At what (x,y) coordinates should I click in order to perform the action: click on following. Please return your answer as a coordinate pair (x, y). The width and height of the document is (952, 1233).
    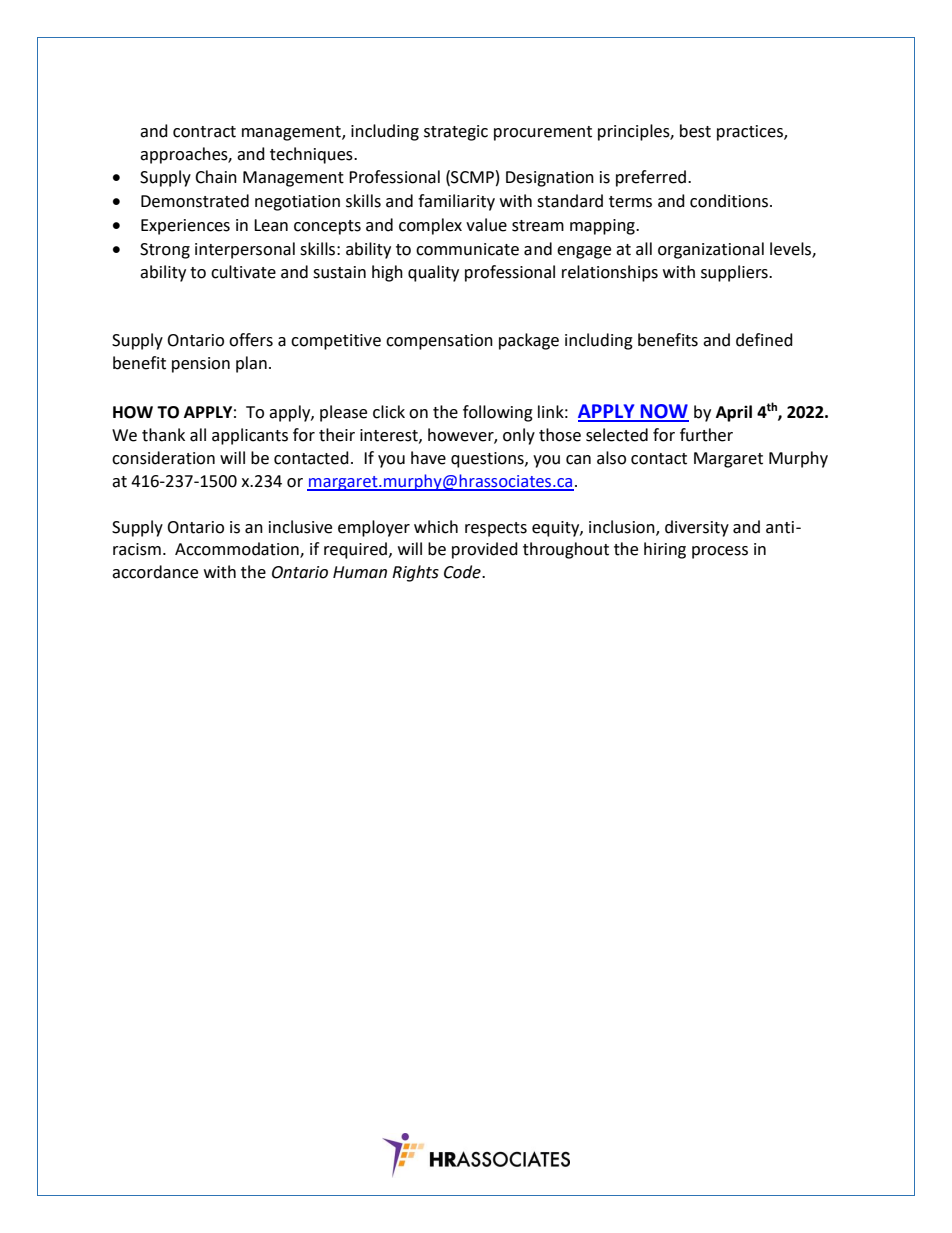
    Looking at the image, I should click on (498, 413).
